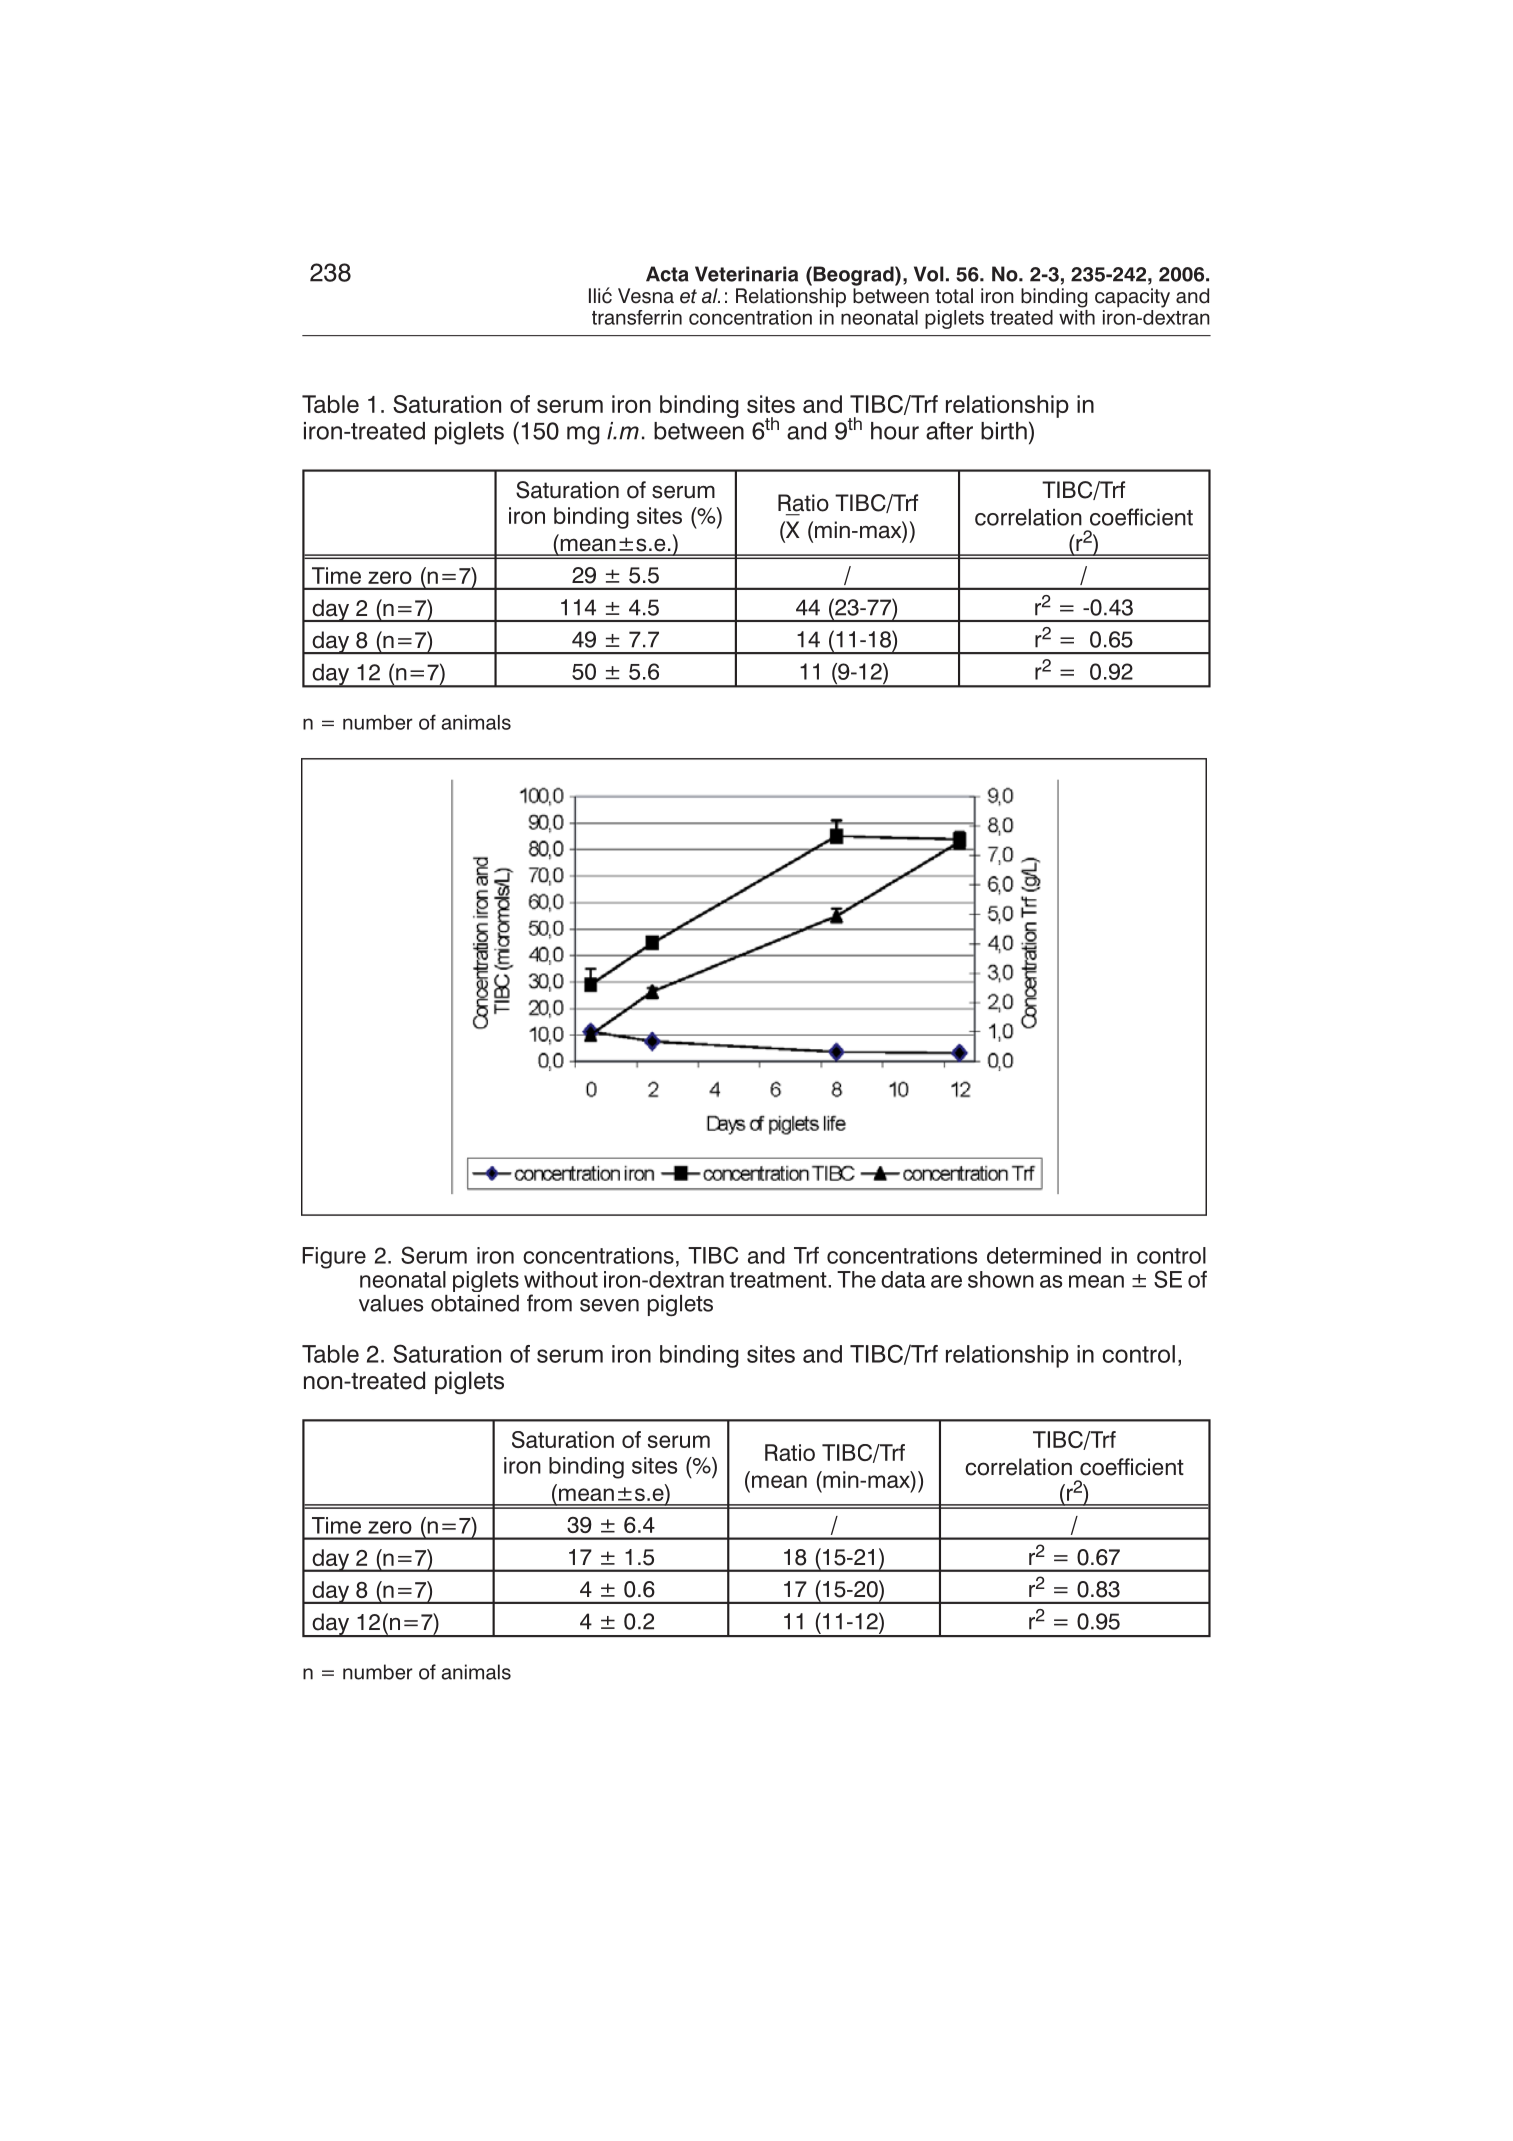 The image size is (1513, 2141). I want to click on transferrin, so click(637, 317).
